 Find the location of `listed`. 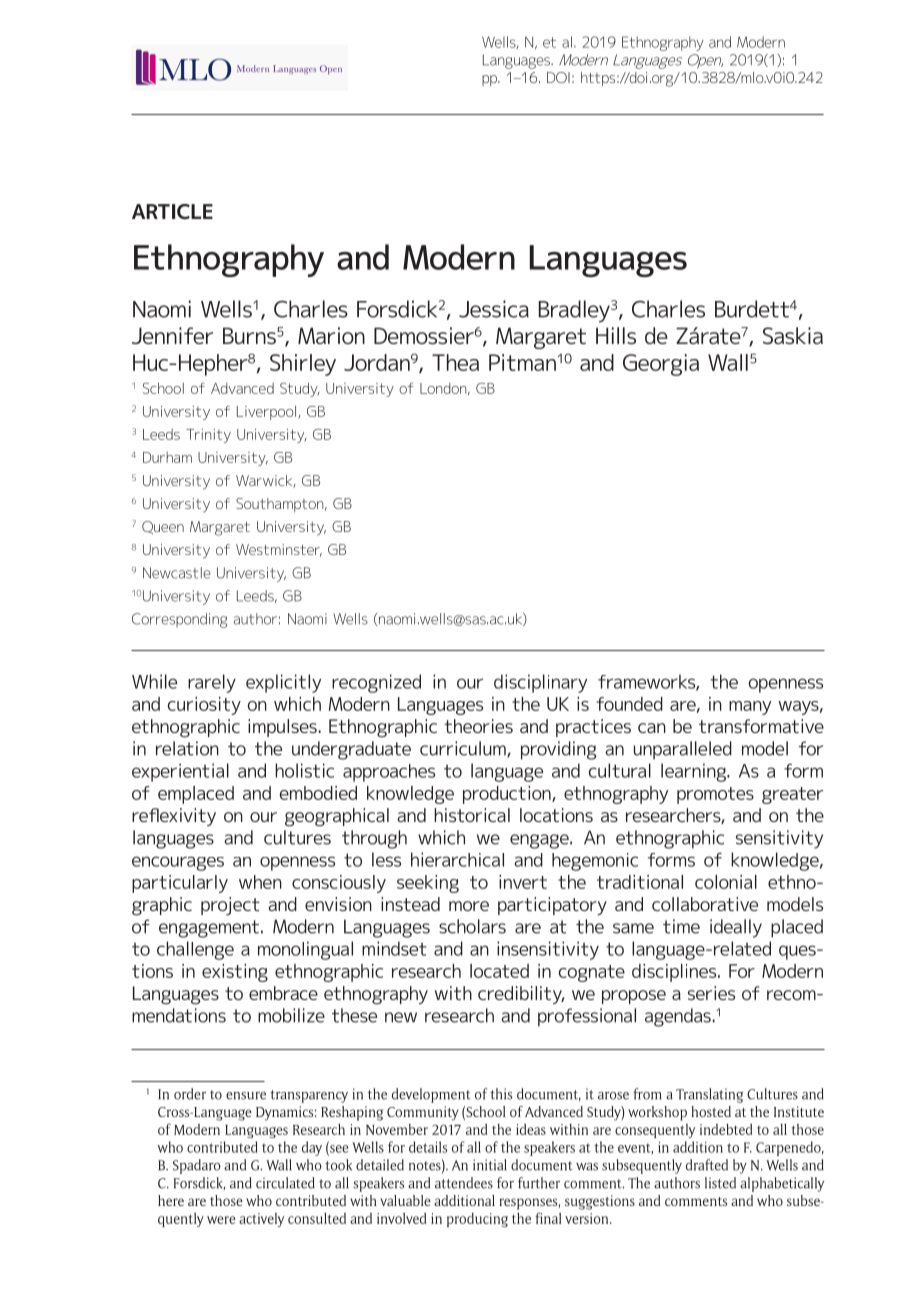

listed is located at coordinates (720, 1183).
